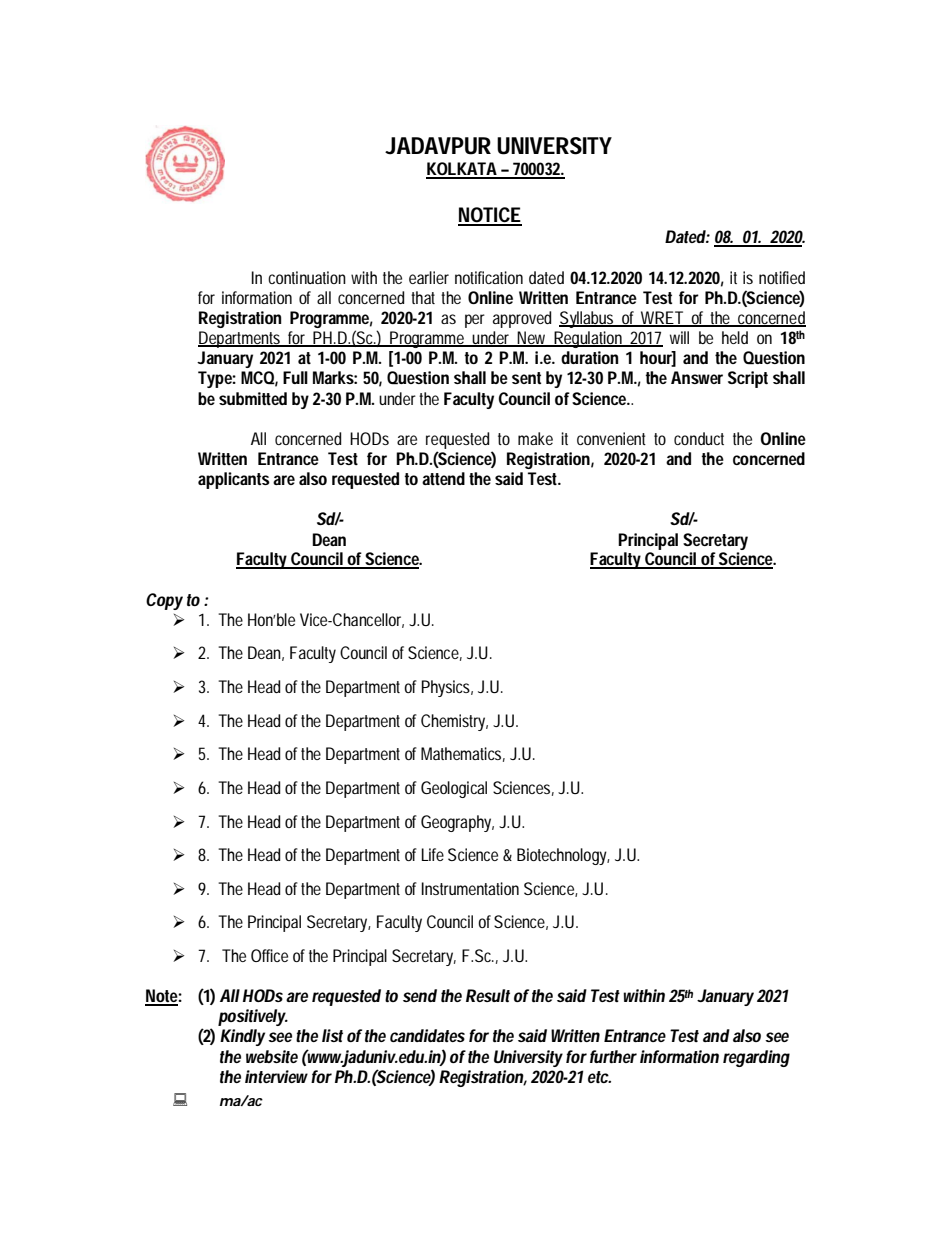 The height and width of the page is (1233, 952). I want to click on Answer, so click(697, 377).
